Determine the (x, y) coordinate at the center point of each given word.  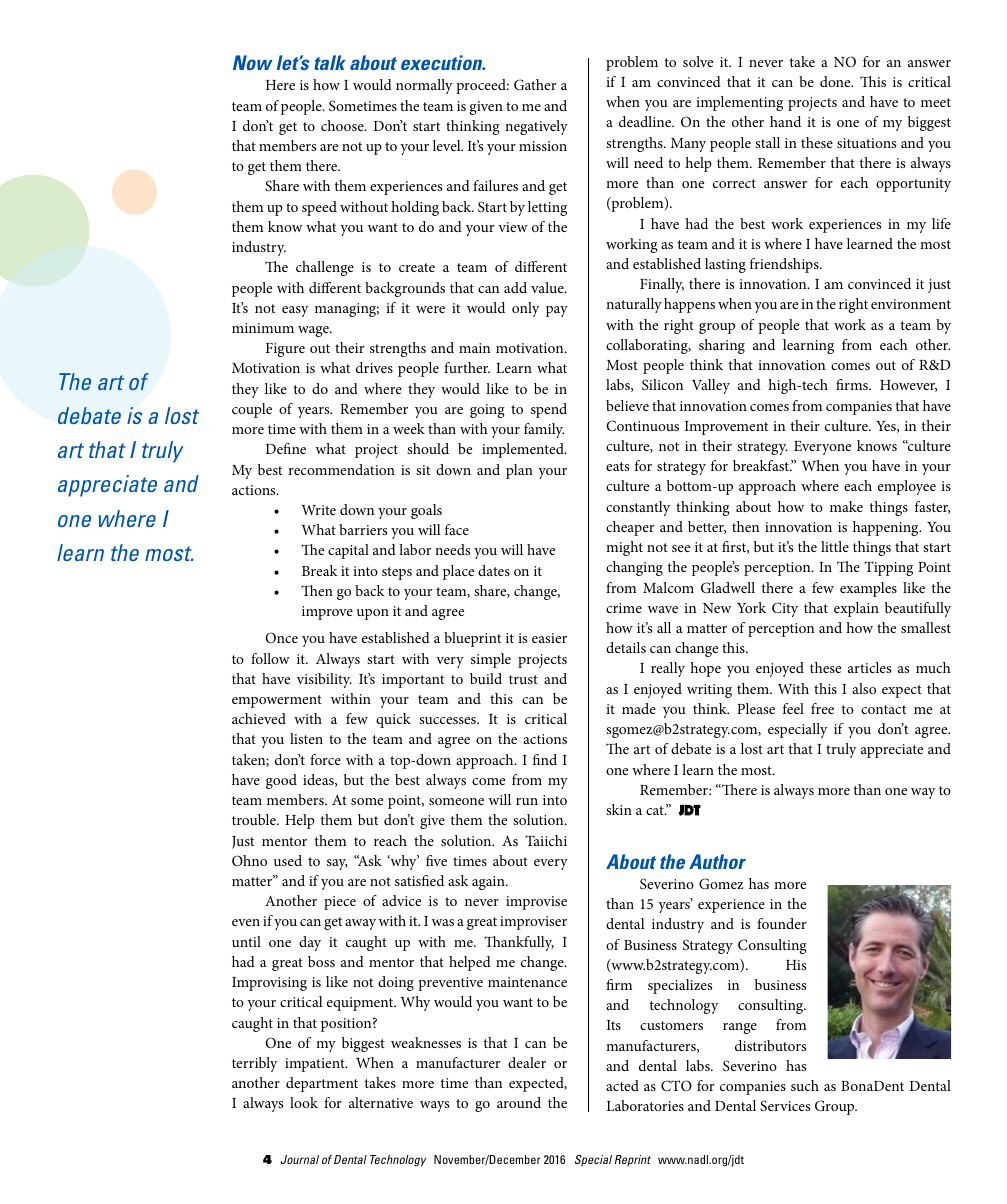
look (304, 1102)
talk (330, 62)
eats (617, 466)
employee (907, 487)
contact (883, 709)
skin (619, 809)
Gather (535, 84)
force (325, 759)
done (836, 81)
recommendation (341, 469)
